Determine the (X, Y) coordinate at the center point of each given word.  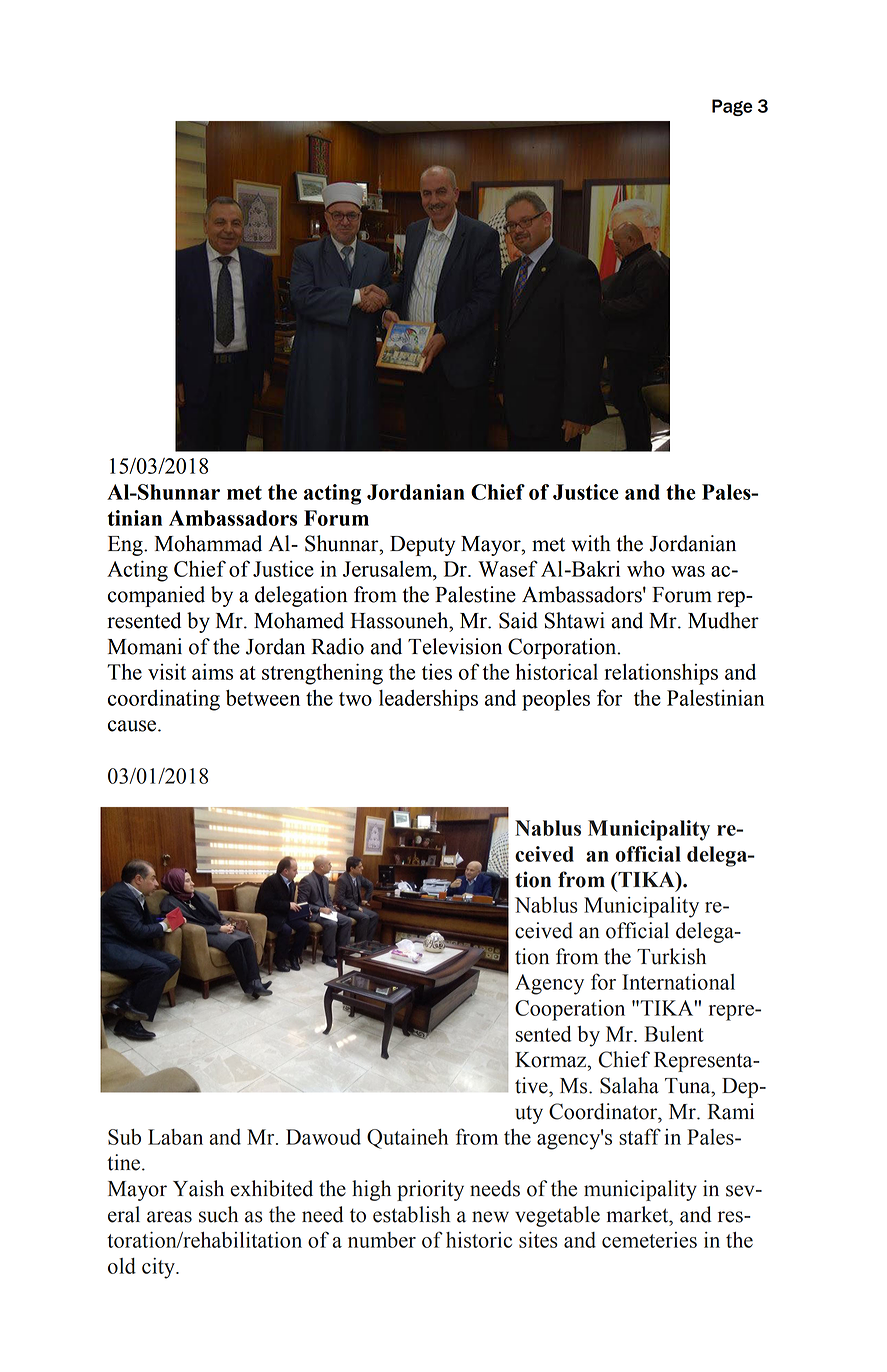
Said (518, 620)
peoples (556, 700)
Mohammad (208, 543)
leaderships (428, 700)
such (218, 1214)
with (591, 543)
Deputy (422, 546)
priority (430, 1190)
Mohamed (299, 620)
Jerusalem (389, 570)
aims (212, 672)
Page (732, 107)
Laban (175, 1137)
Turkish (671, 956)
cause (133, 726)
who (646, 569)
